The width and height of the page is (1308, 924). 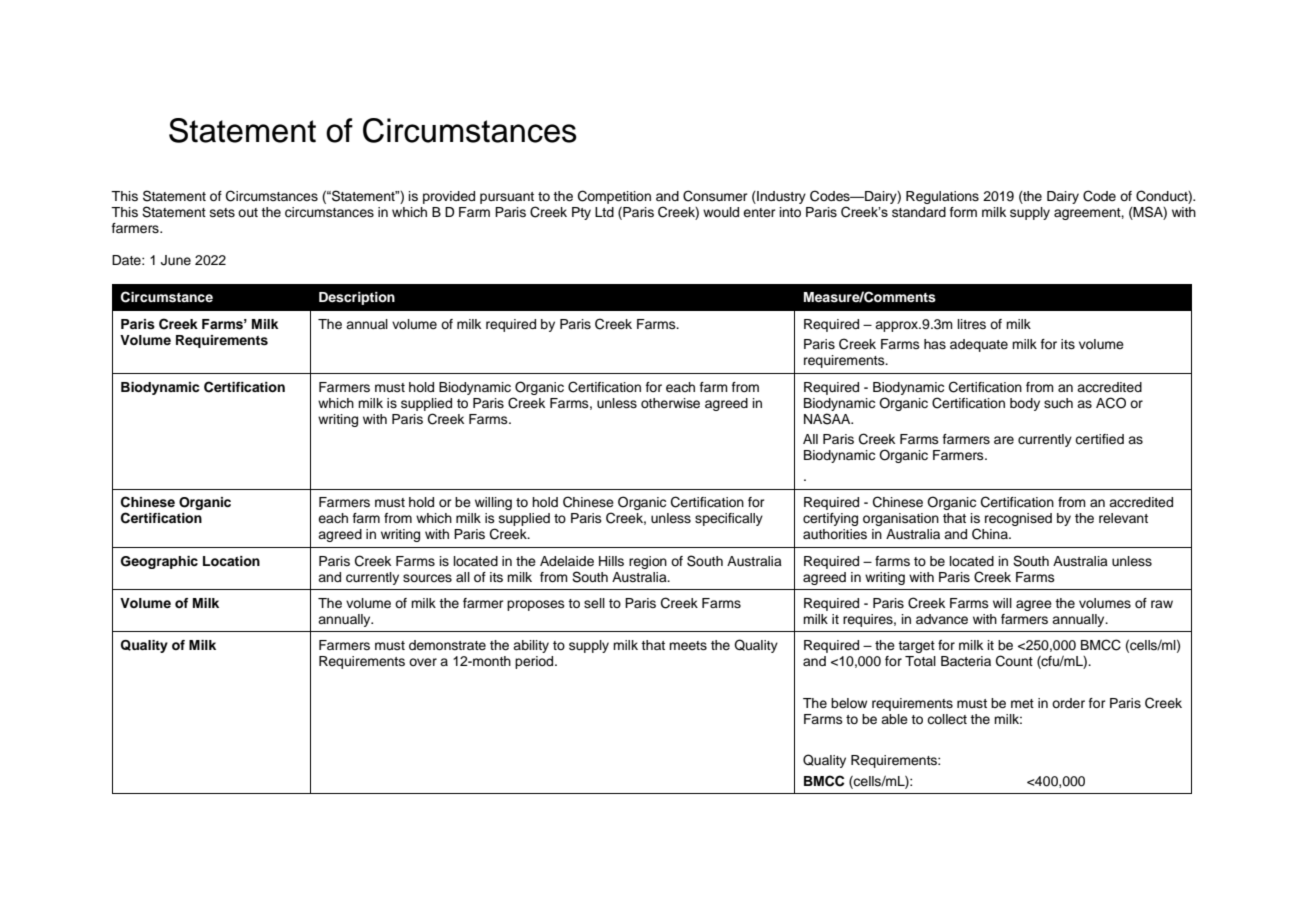 I want to click on region, so click(x=648, y=562).
